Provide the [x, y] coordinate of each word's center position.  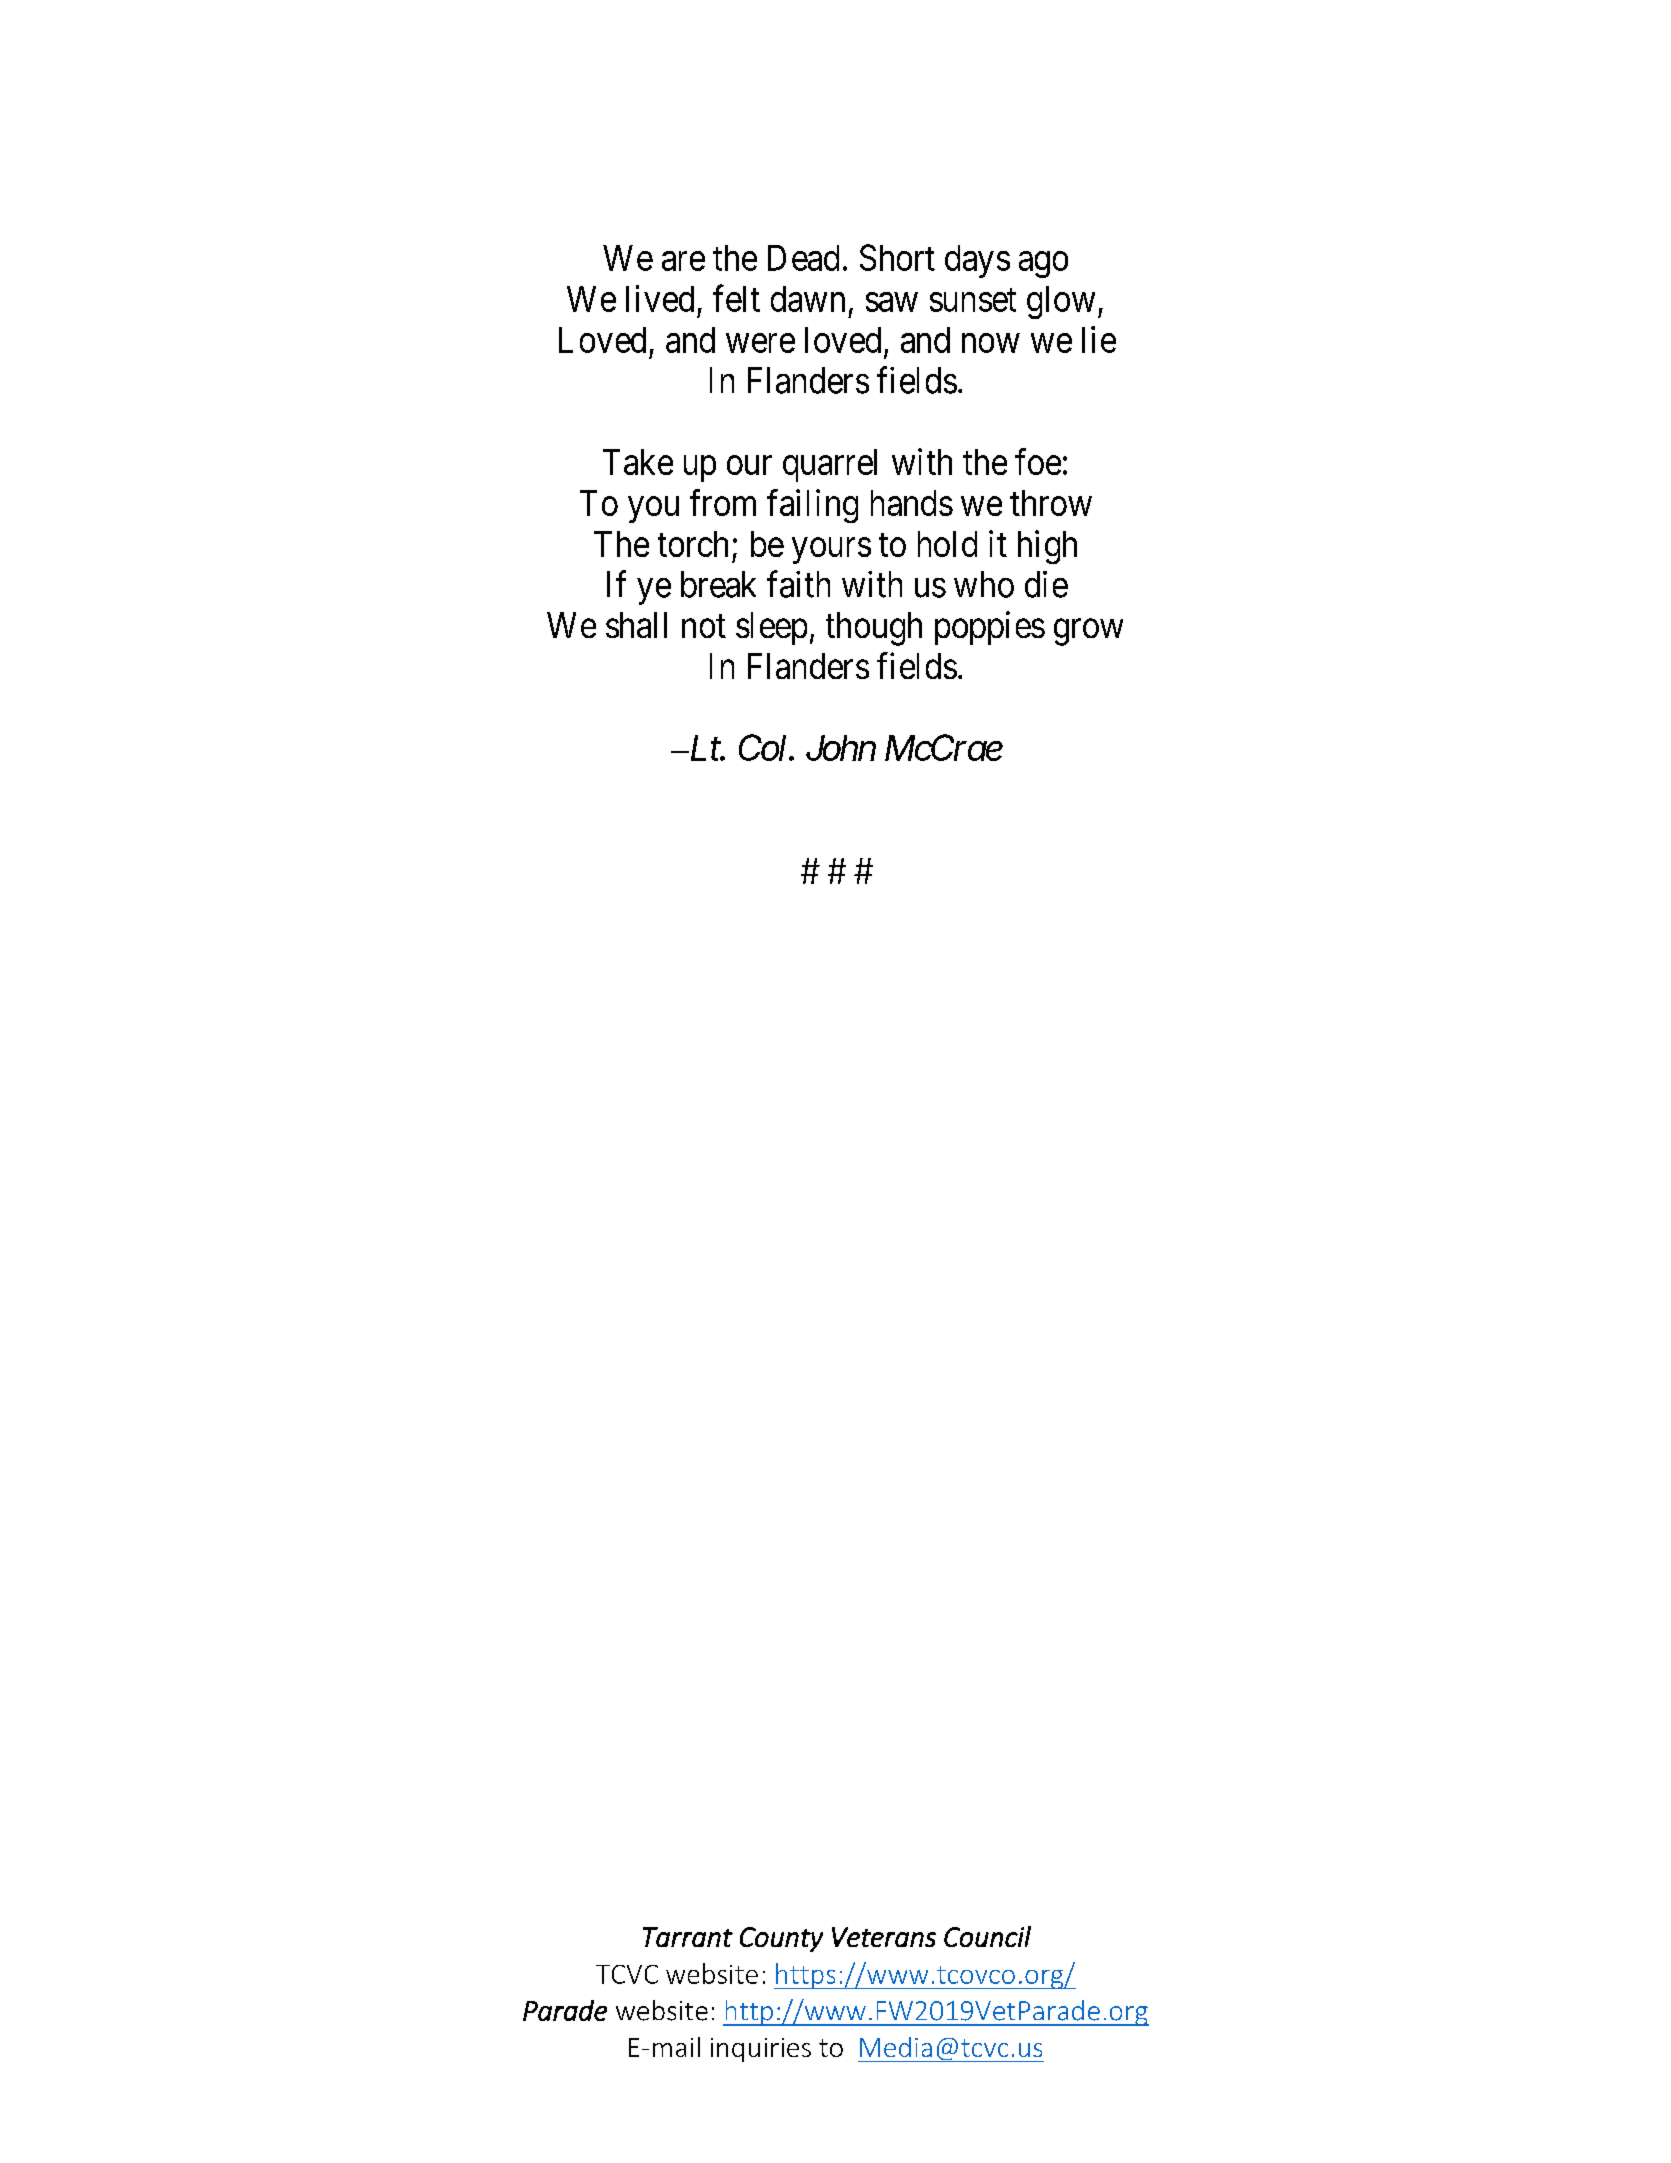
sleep [771, 628]
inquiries [761, 2050]
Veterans [884, 1937]
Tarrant [688, 1937]
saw [892, 302]
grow [1088, 632]
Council [987, 1936]
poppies [990, 628]
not [704, 626]
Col [764, 747]
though [874, 629]
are [683, 261]
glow [1061, 302]
